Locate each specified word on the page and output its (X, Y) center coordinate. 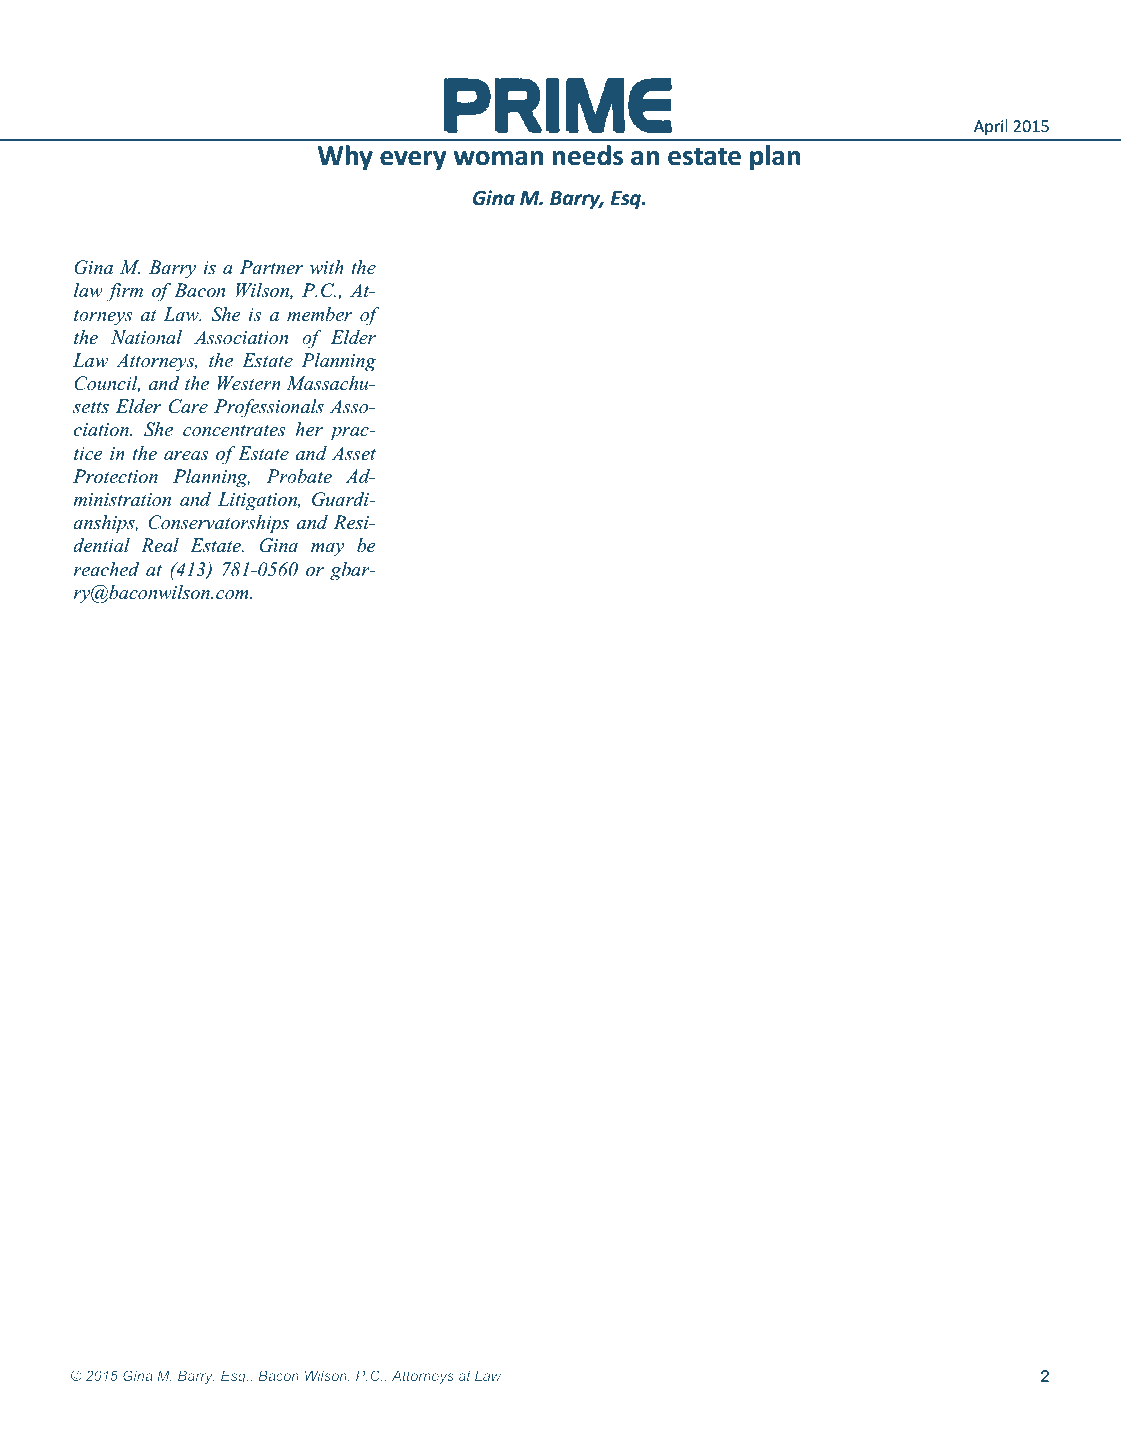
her (309, 429)
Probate (299, 476)
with (327, 267)
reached (106, 569)
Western (249, 383)
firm (125, 292)
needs (588, 155)
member (319, 314)
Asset (354, 453)
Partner (271, 267)
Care (188, 406)
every (413, 160)
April (991, 127)
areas (186, 456)
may (327, 550)
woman (498, 158)
